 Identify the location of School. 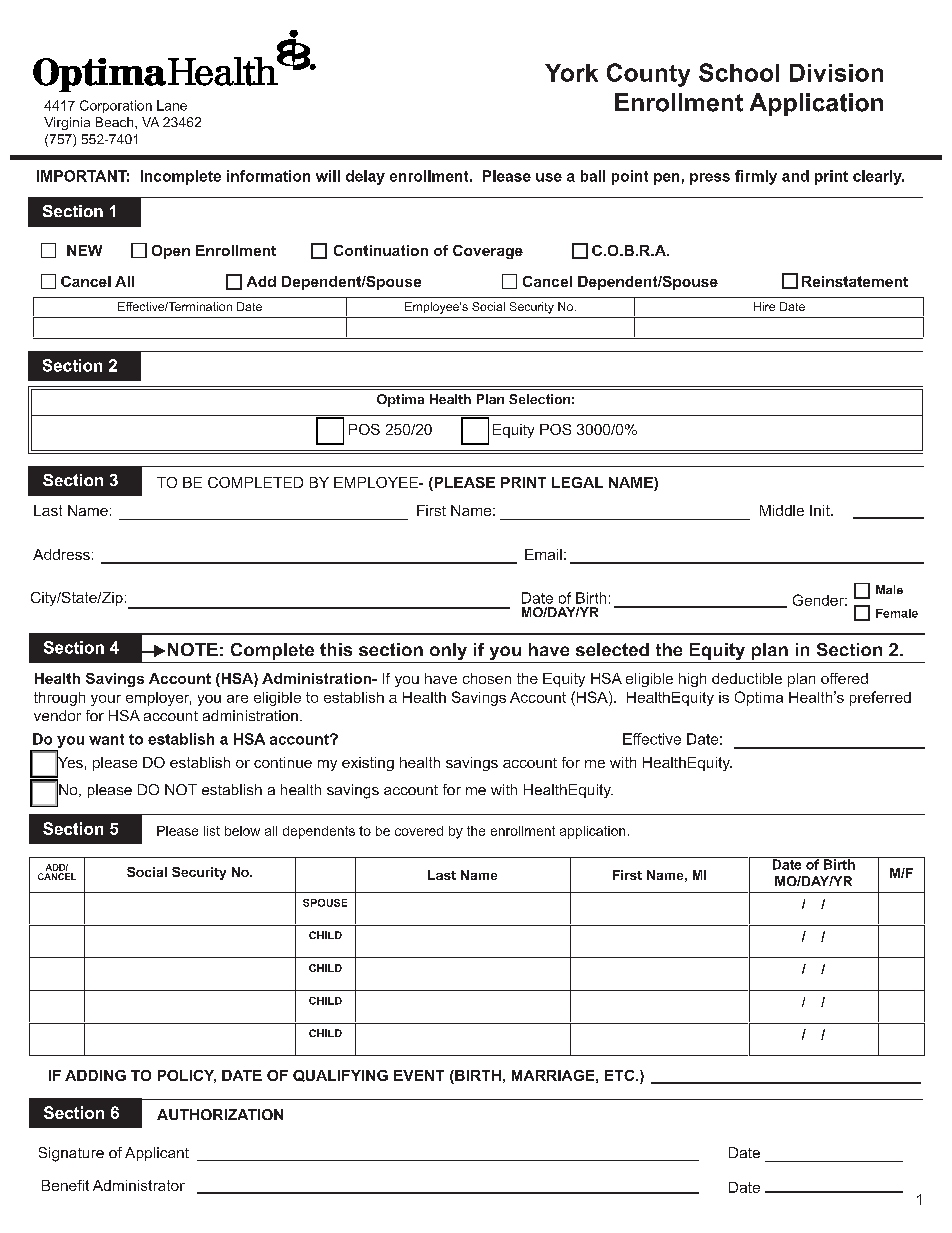
(739, 72).
